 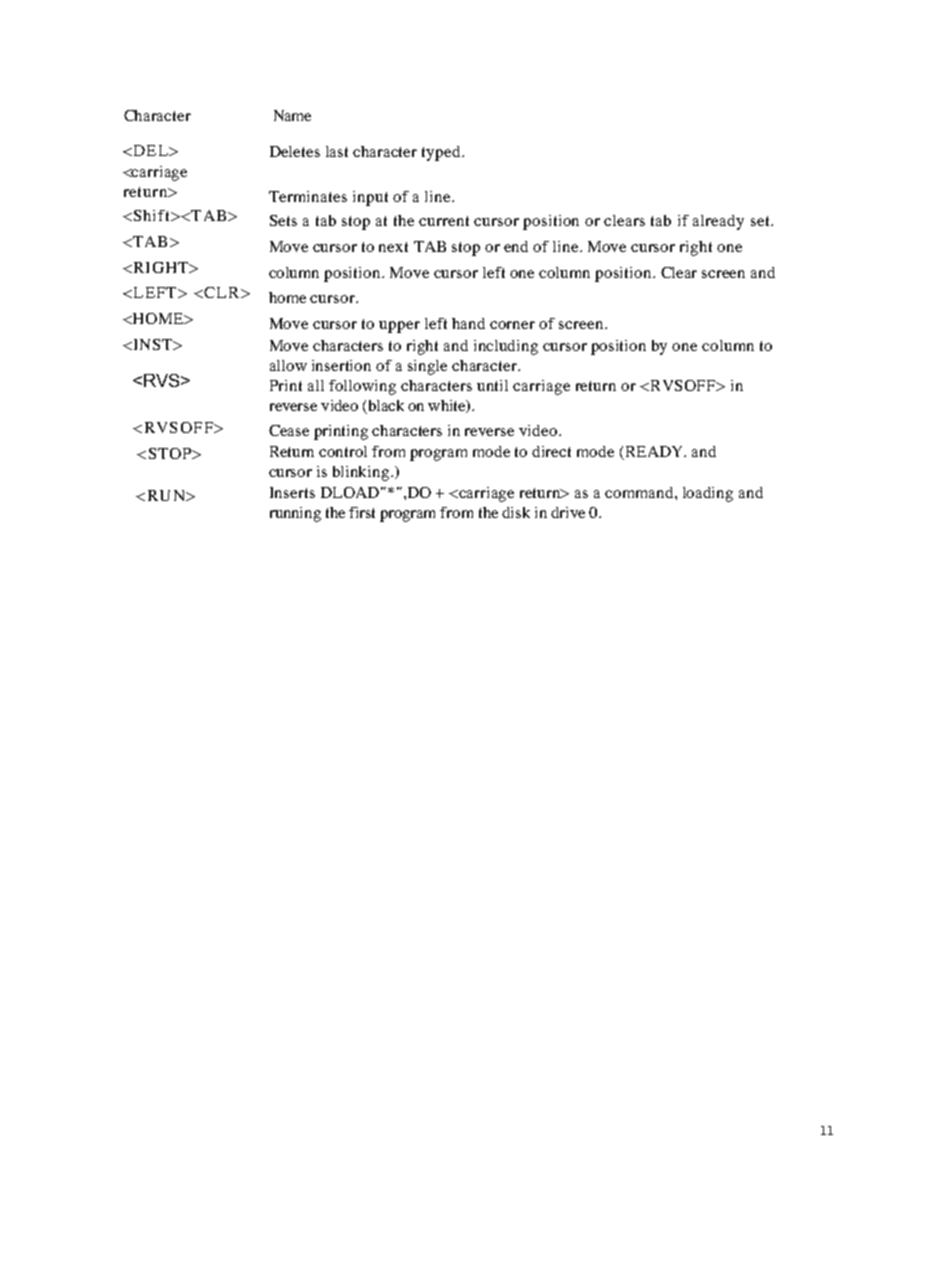 What do you see at coordinates (292, 492) in the screenshot?
I see `Inserts` at bounding box center [292, 492].
